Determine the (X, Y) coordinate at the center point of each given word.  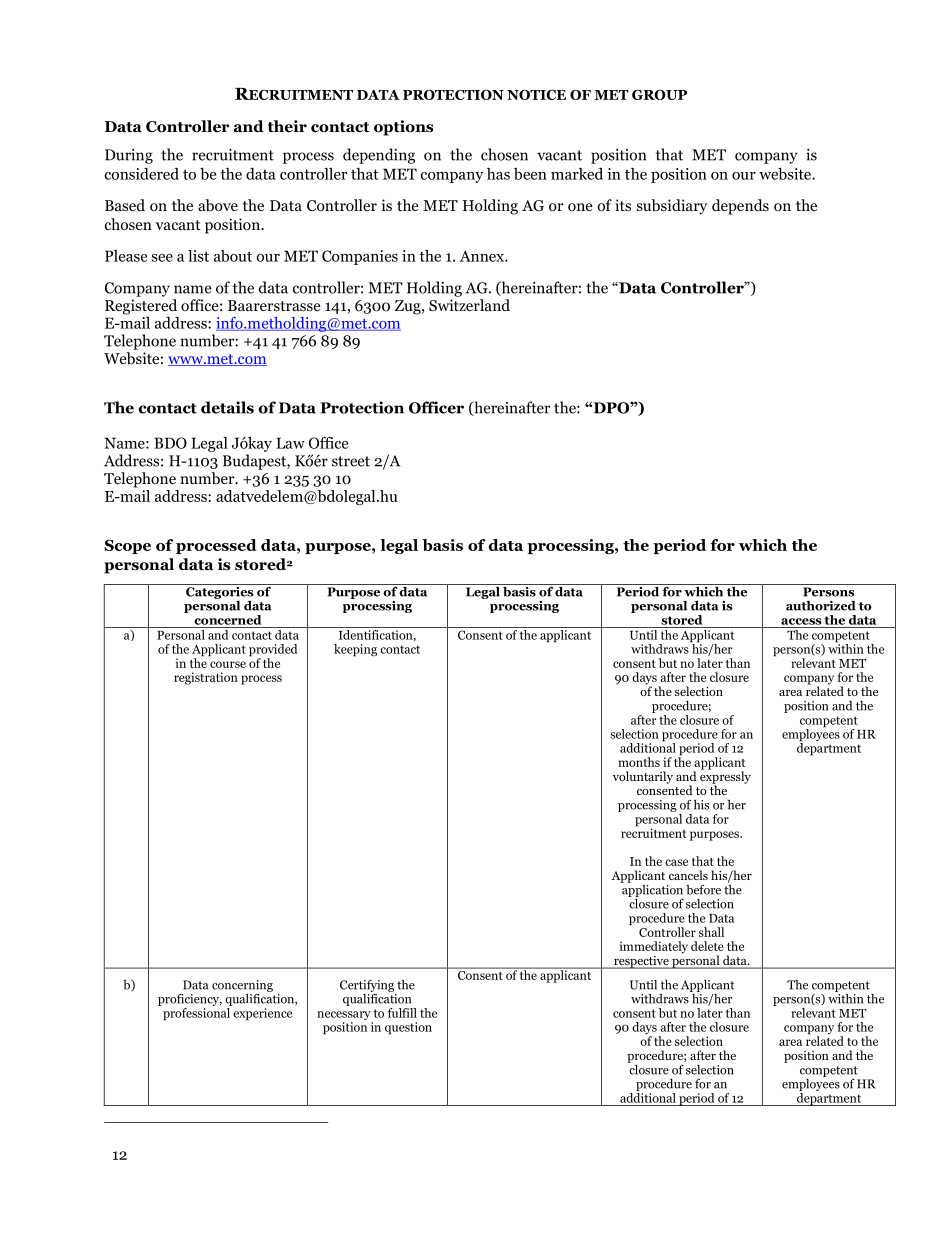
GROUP (659, 94)
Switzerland (469, 305)
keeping (355, 650)
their (287, 126)
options (403, 128)
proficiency (190, 1001)
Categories (220, 591)
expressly (725, 777)
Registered (141, 307)
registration (206, 678)
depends (740, 207)
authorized (821, 606)
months (639, 762)
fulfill (402, 1013)
